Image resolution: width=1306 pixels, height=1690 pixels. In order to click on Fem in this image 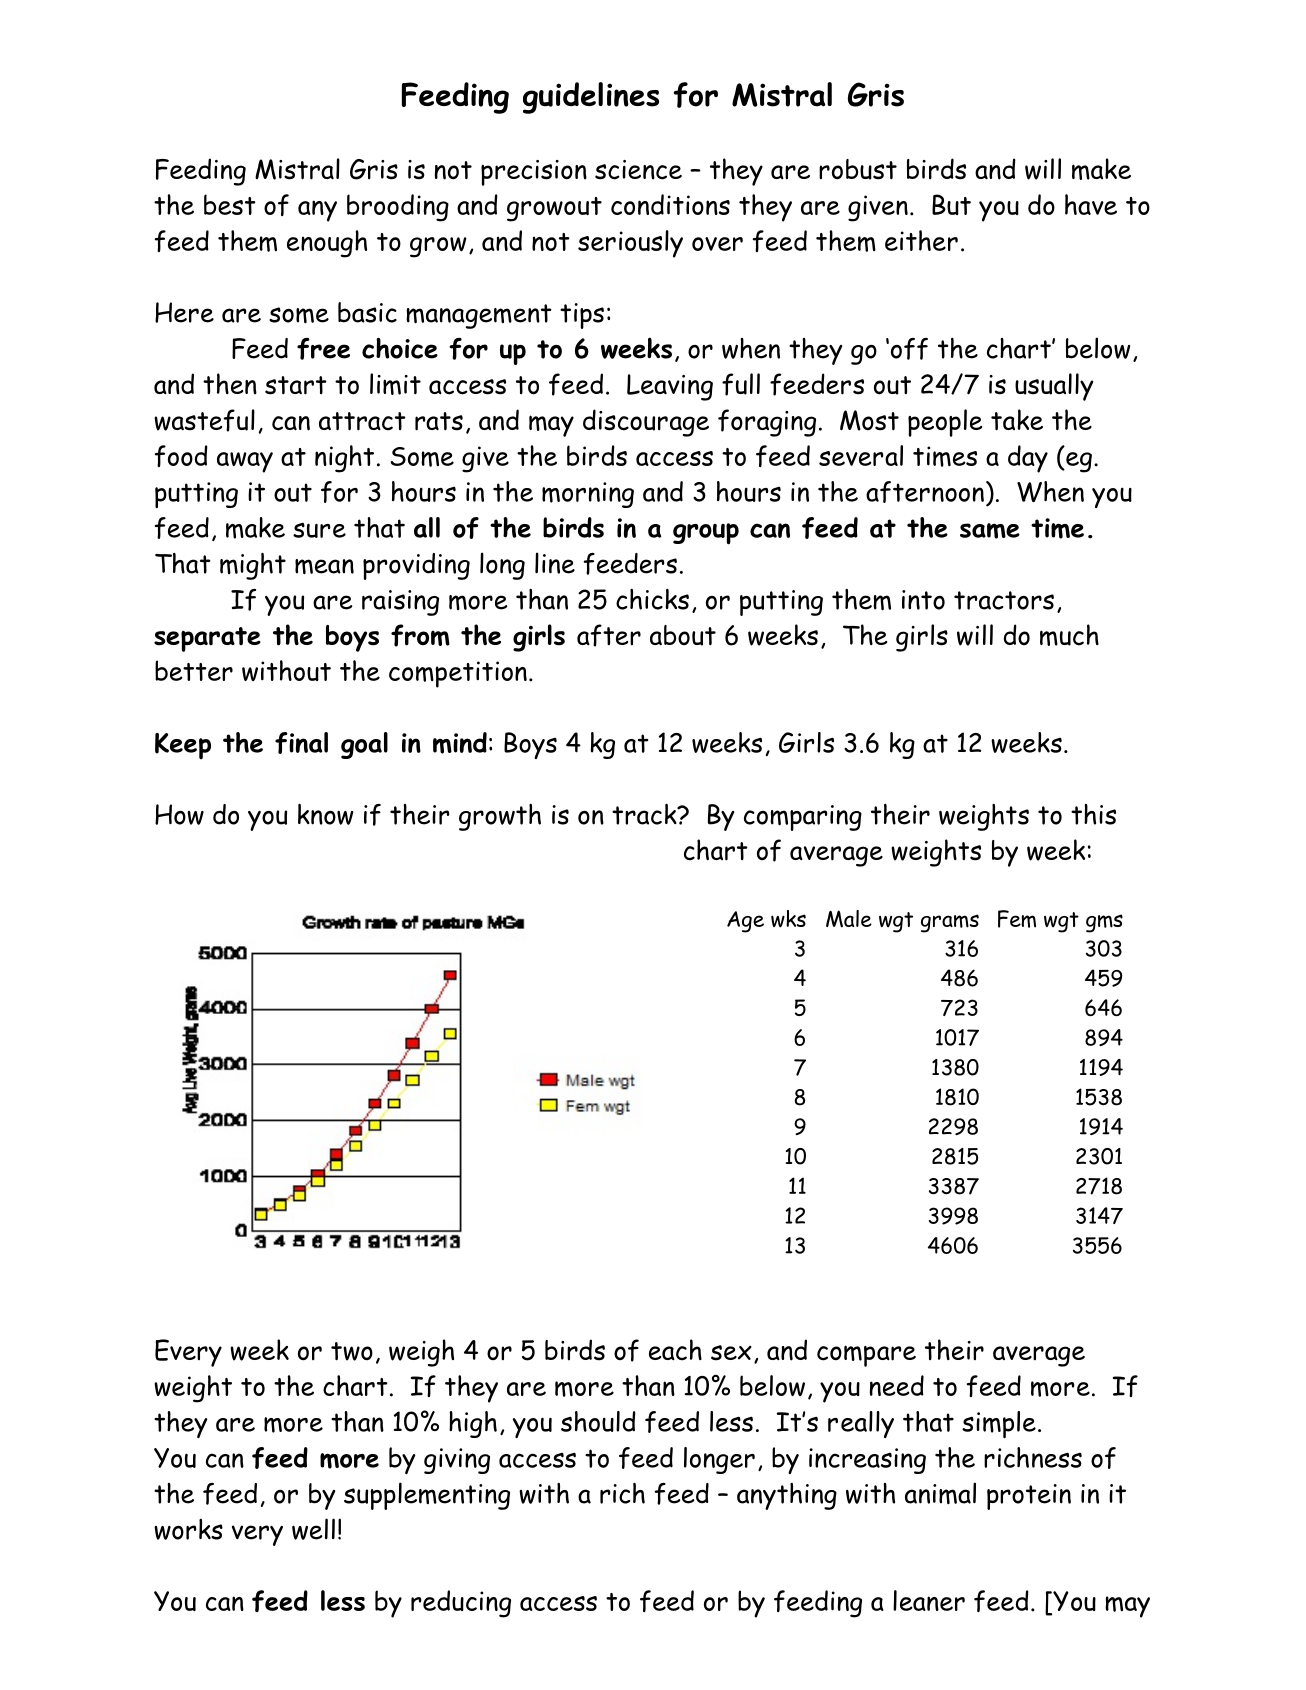, I will do `click(1017, 919)`.
